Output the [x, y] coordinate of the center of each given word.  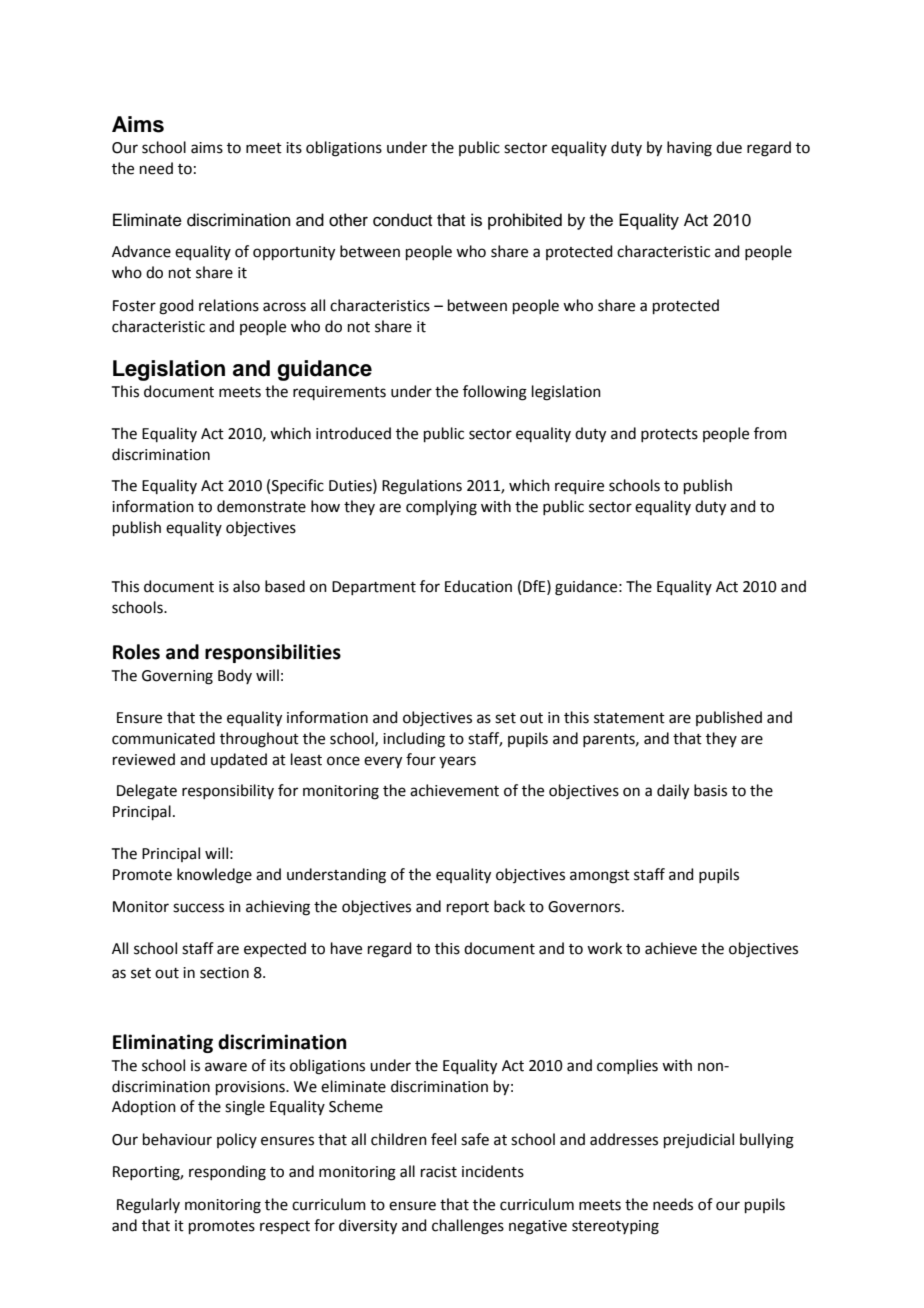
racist [439, 1172]
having [689, 149]
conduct [402, 220]
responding [227, 1173]
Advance [141, 251]
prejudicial [699, 1141]
